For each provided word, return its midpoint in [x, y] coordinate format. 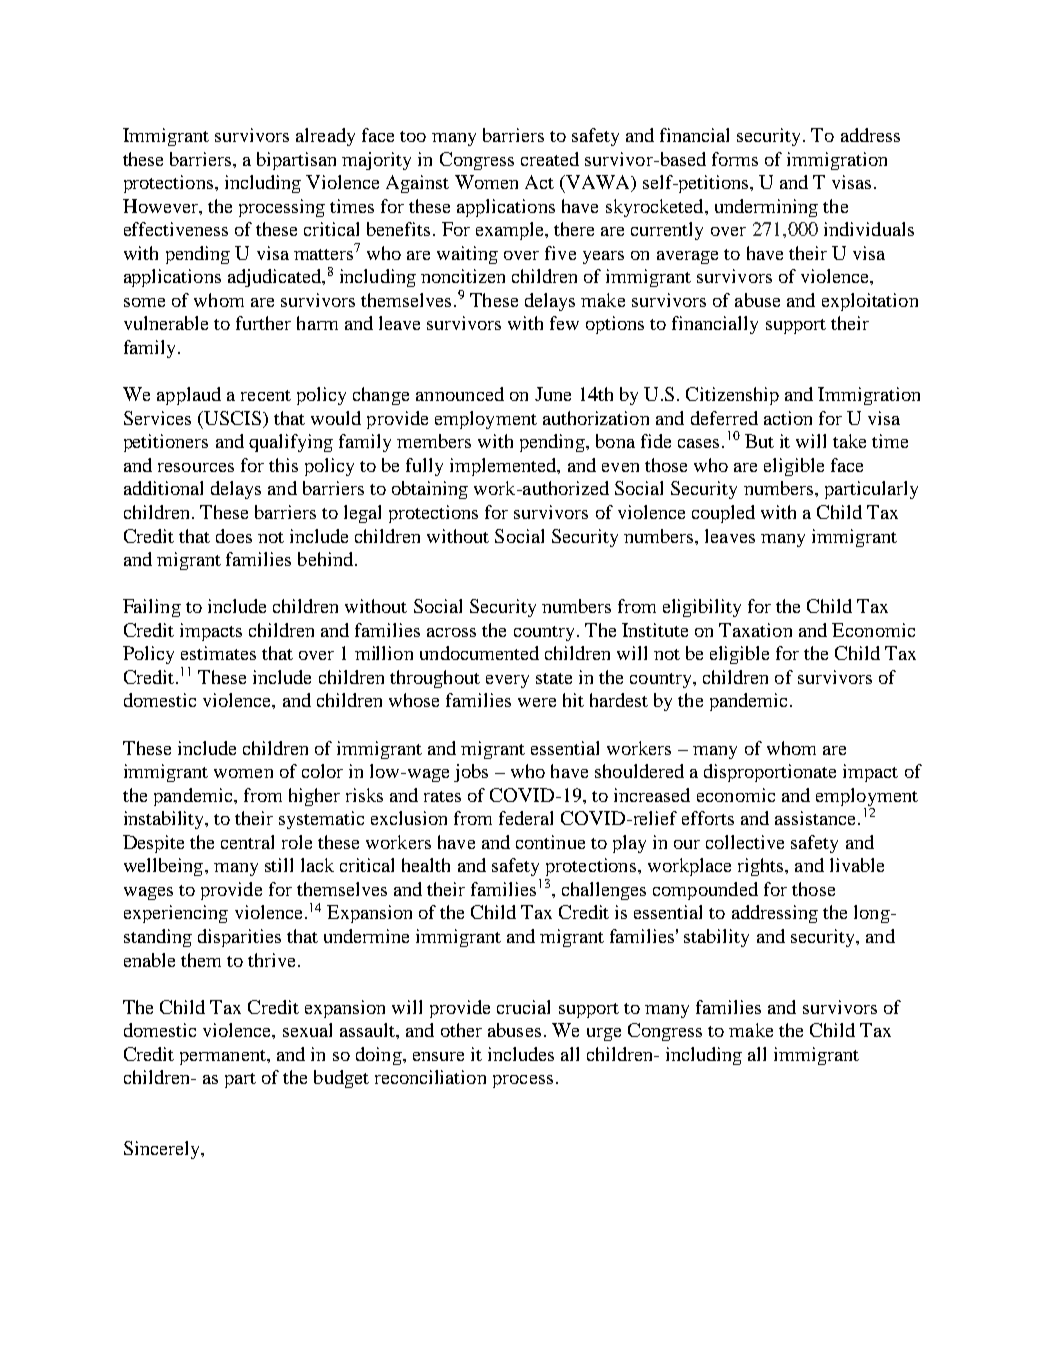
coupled [723, 514]
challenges [604, 891]
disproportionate [770, 773]
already [325, 137]
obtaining [430, 490]
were [537, 702]
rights [762, 867]
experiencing [176, 914]
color [322, 771]
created [550, 159]
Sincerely [163, 1150]
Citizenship [732, 396]
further [263, 323]
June [553, 394]
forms [735, 159]
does [234, 536]
